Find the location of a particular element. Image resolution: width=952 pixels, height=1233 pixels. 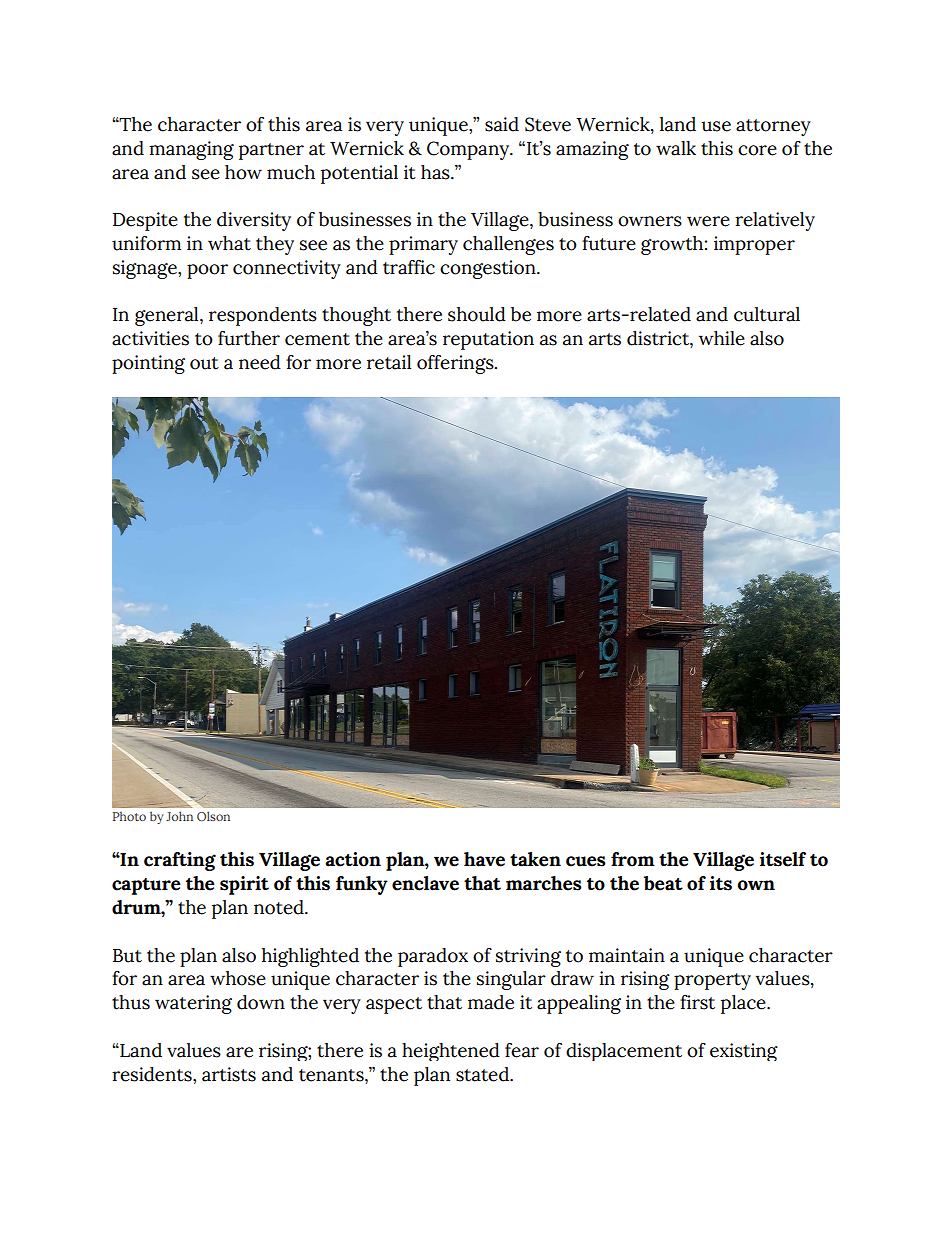

while is located at coordinates (722, 338).
